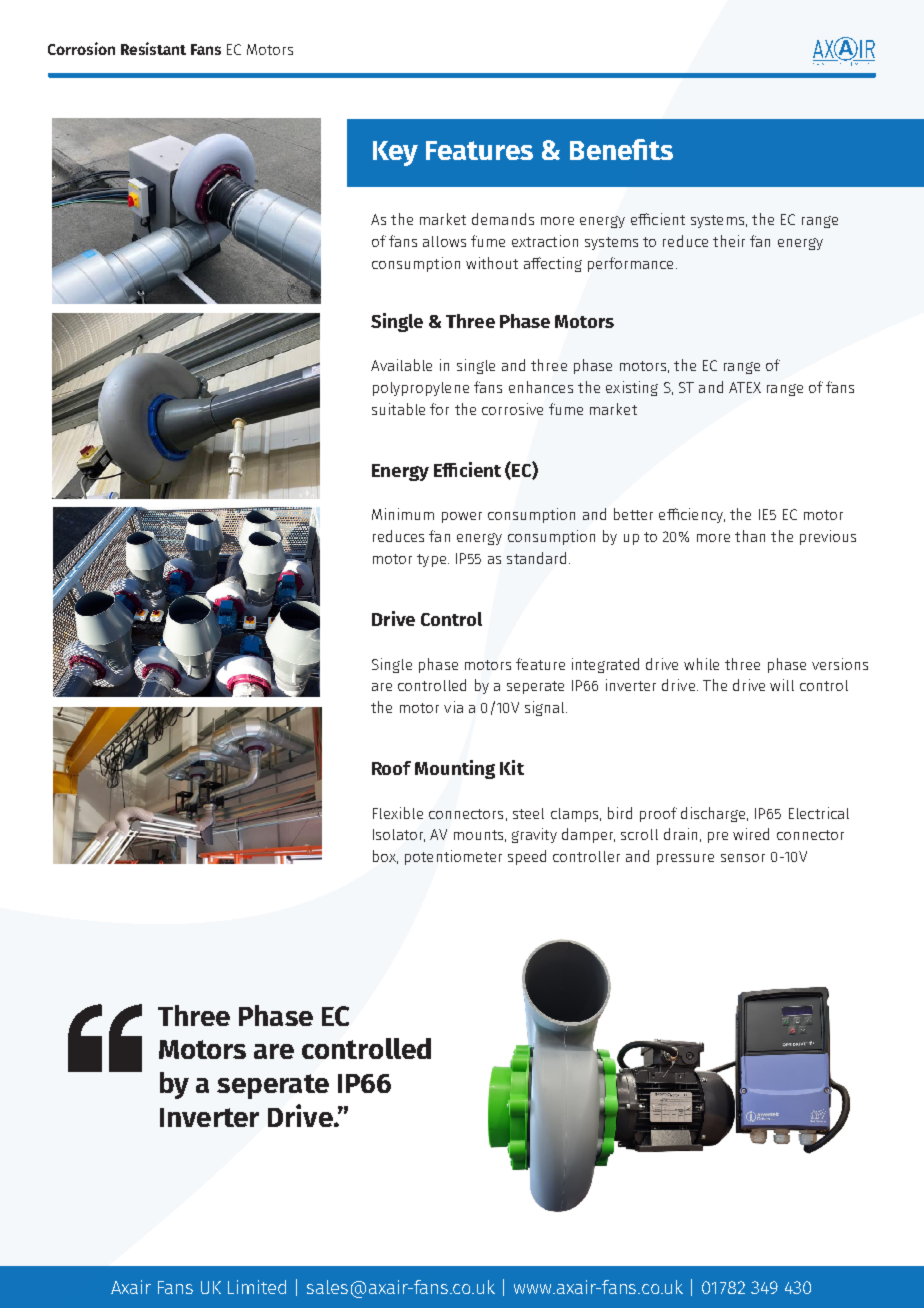 This screenshot has width=924, height=1308. Describe the element at coordinates (745, 387) in the screenshot. I see `ATEX` at that location.
